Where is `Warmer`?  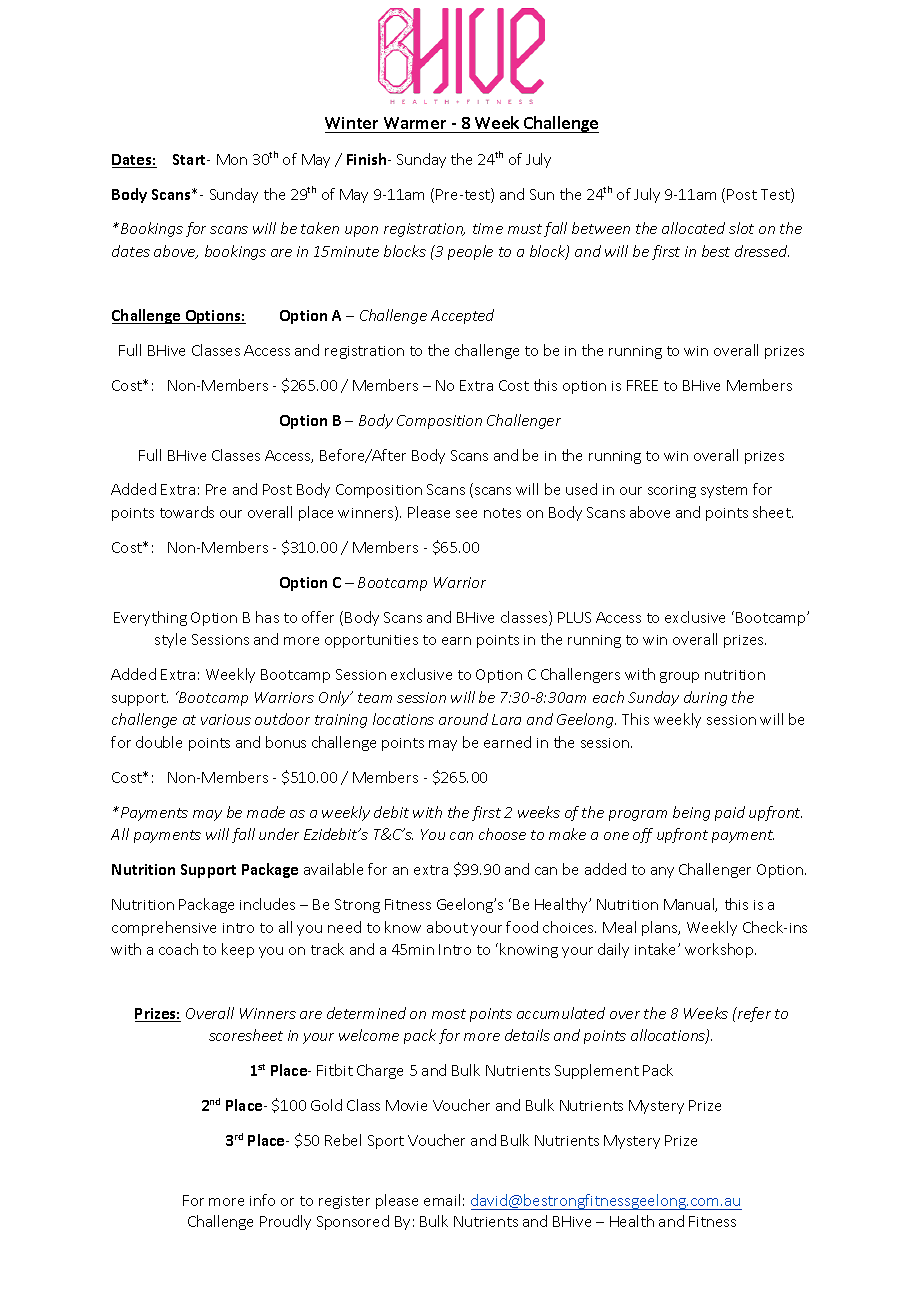 Warmer is located at coordinates (415, 123).
